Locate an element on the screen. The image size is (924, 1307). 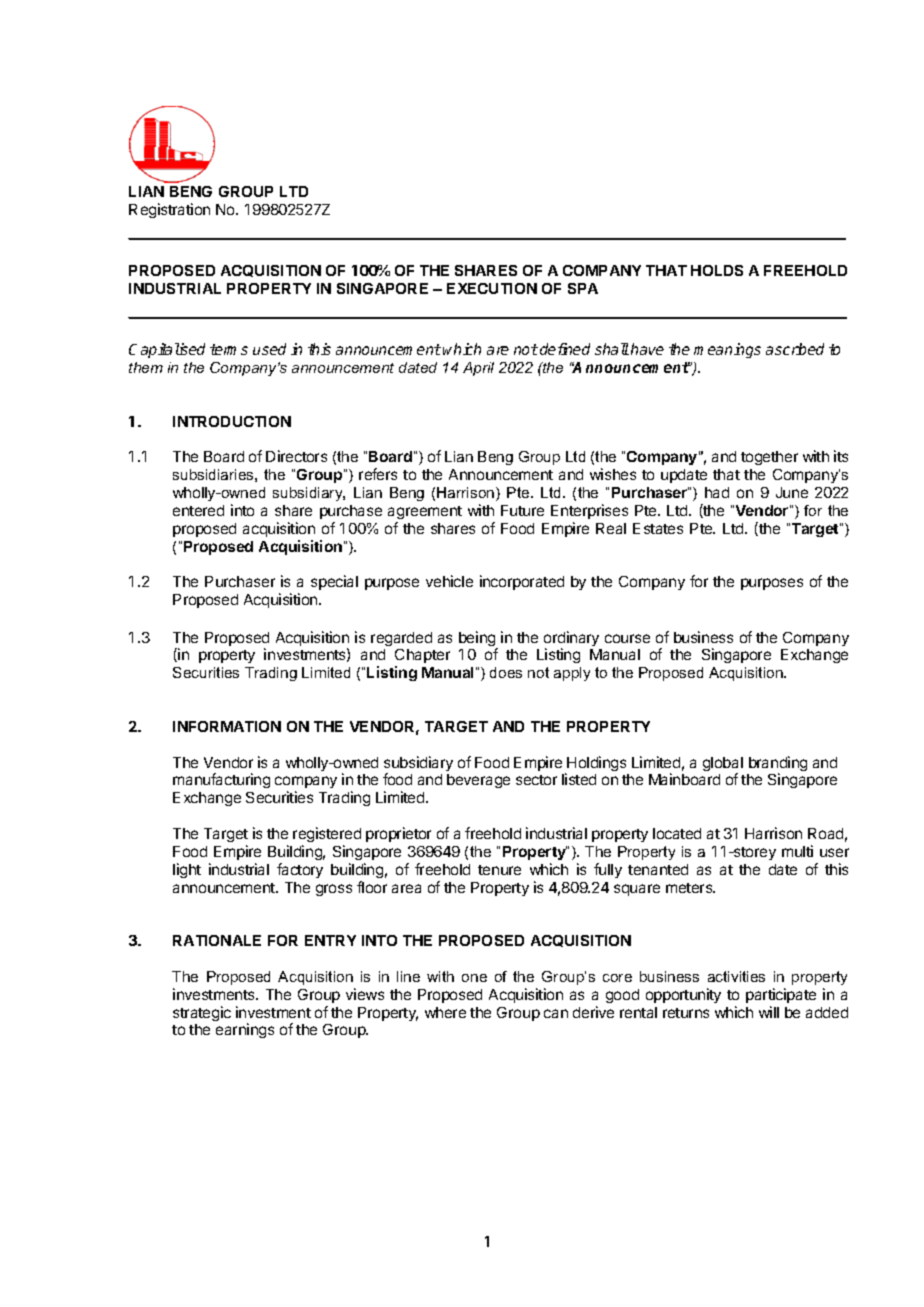
Registration is located at coordinates (169, 210).
